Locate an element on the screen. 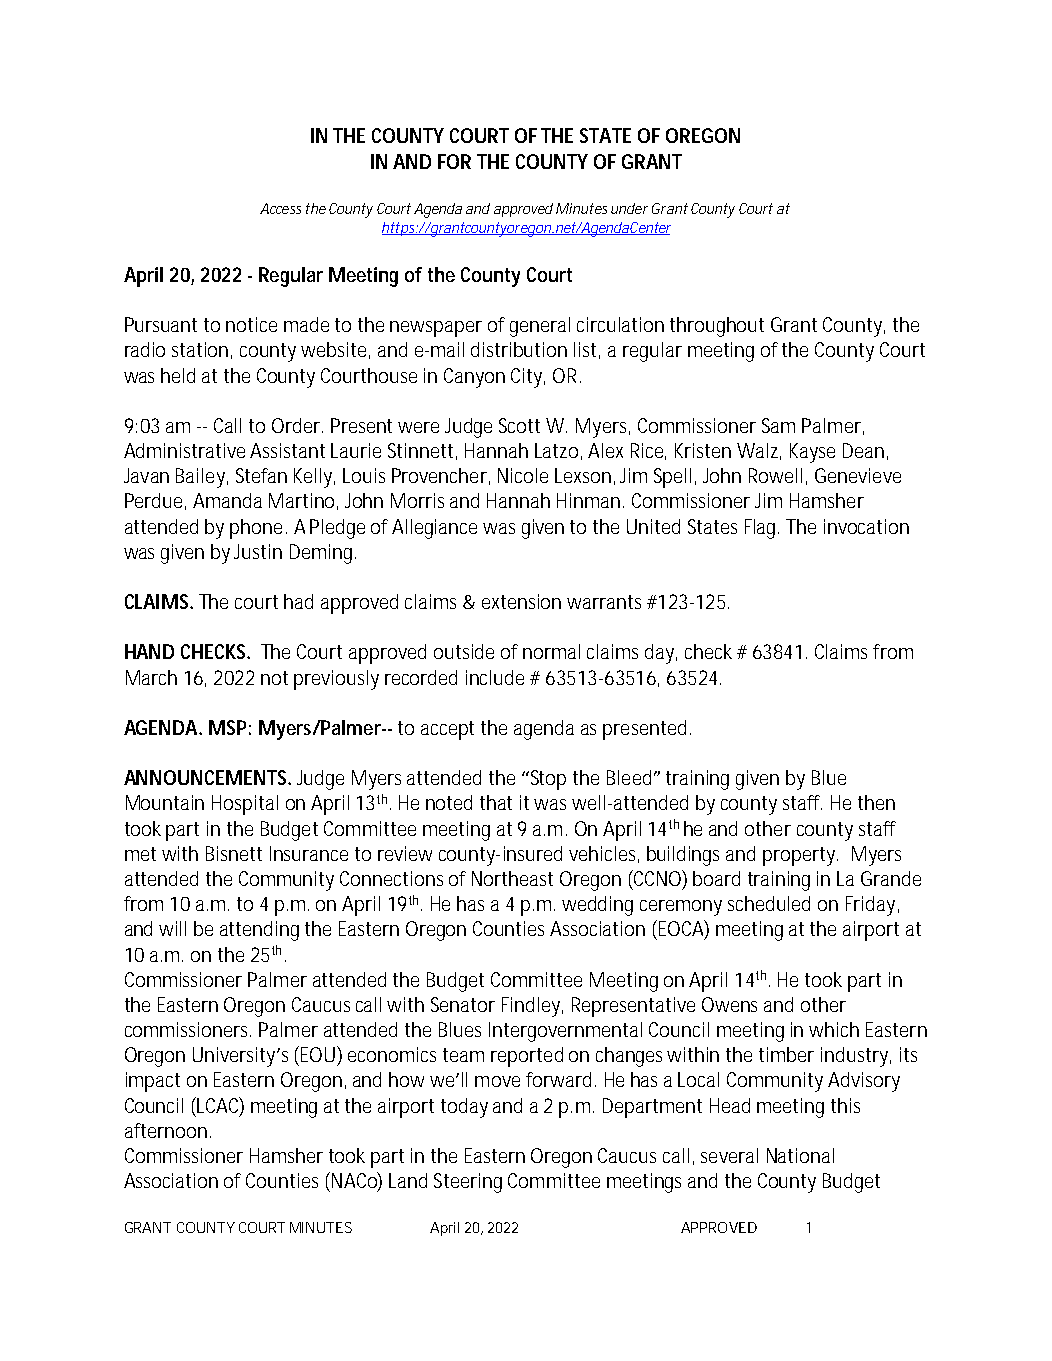  invocation is located at coordinates (866, 526).
